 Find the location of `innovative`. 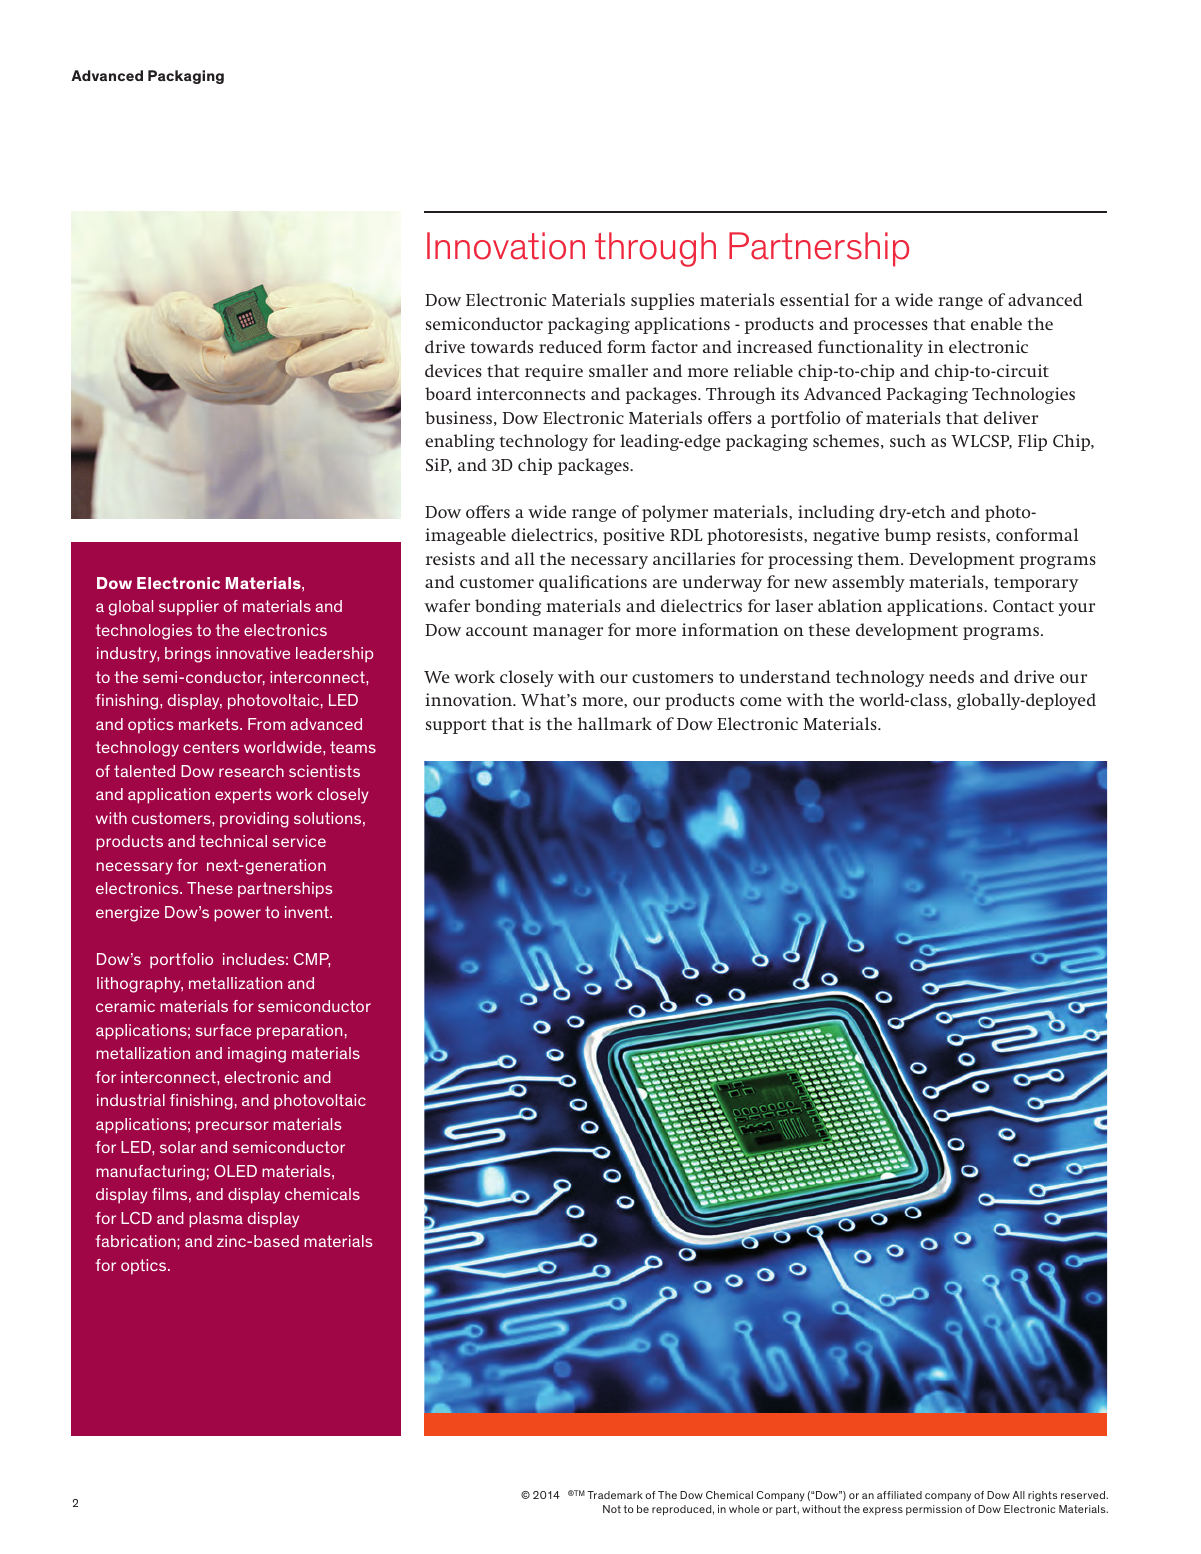

innovative is located at coordinates (253, 653).
